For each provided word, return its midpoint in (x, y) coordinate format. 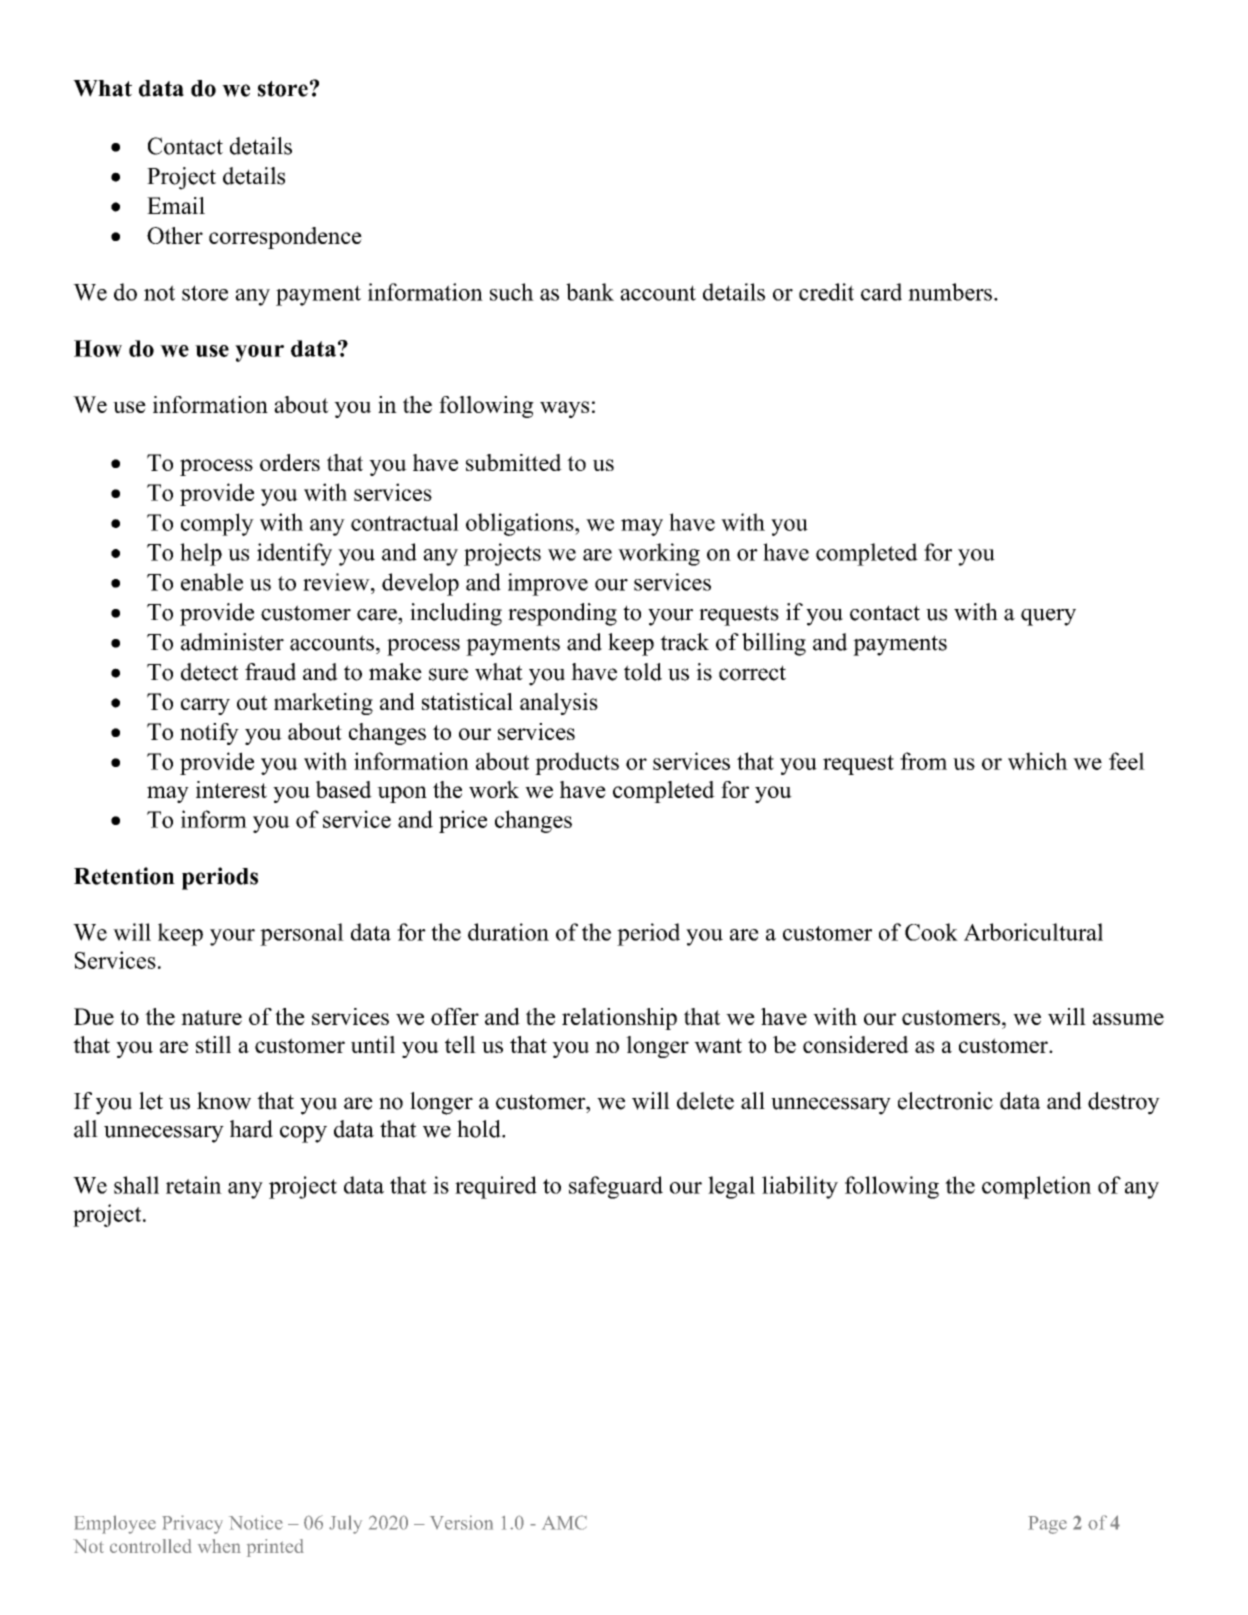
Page (1047, 1525)
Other (175, 235)
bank (590, 292)
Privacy (192, 1524)
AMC (564, 1522)
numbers (950, 292)
